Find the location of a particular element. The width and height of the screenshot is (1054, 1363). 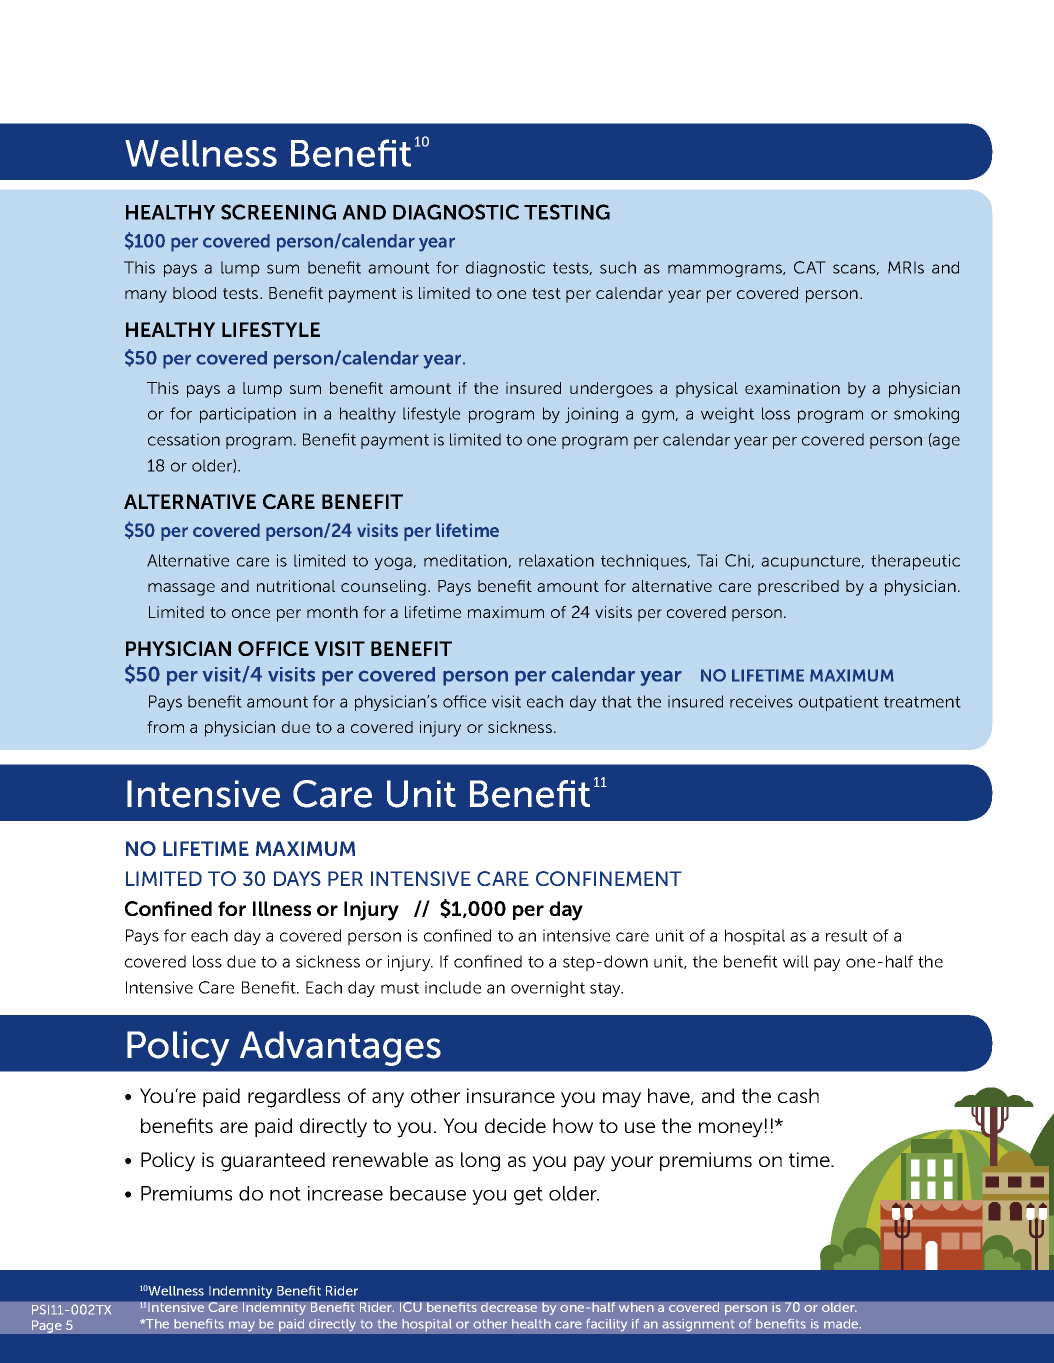

from is located at coordinates (165, 727).
